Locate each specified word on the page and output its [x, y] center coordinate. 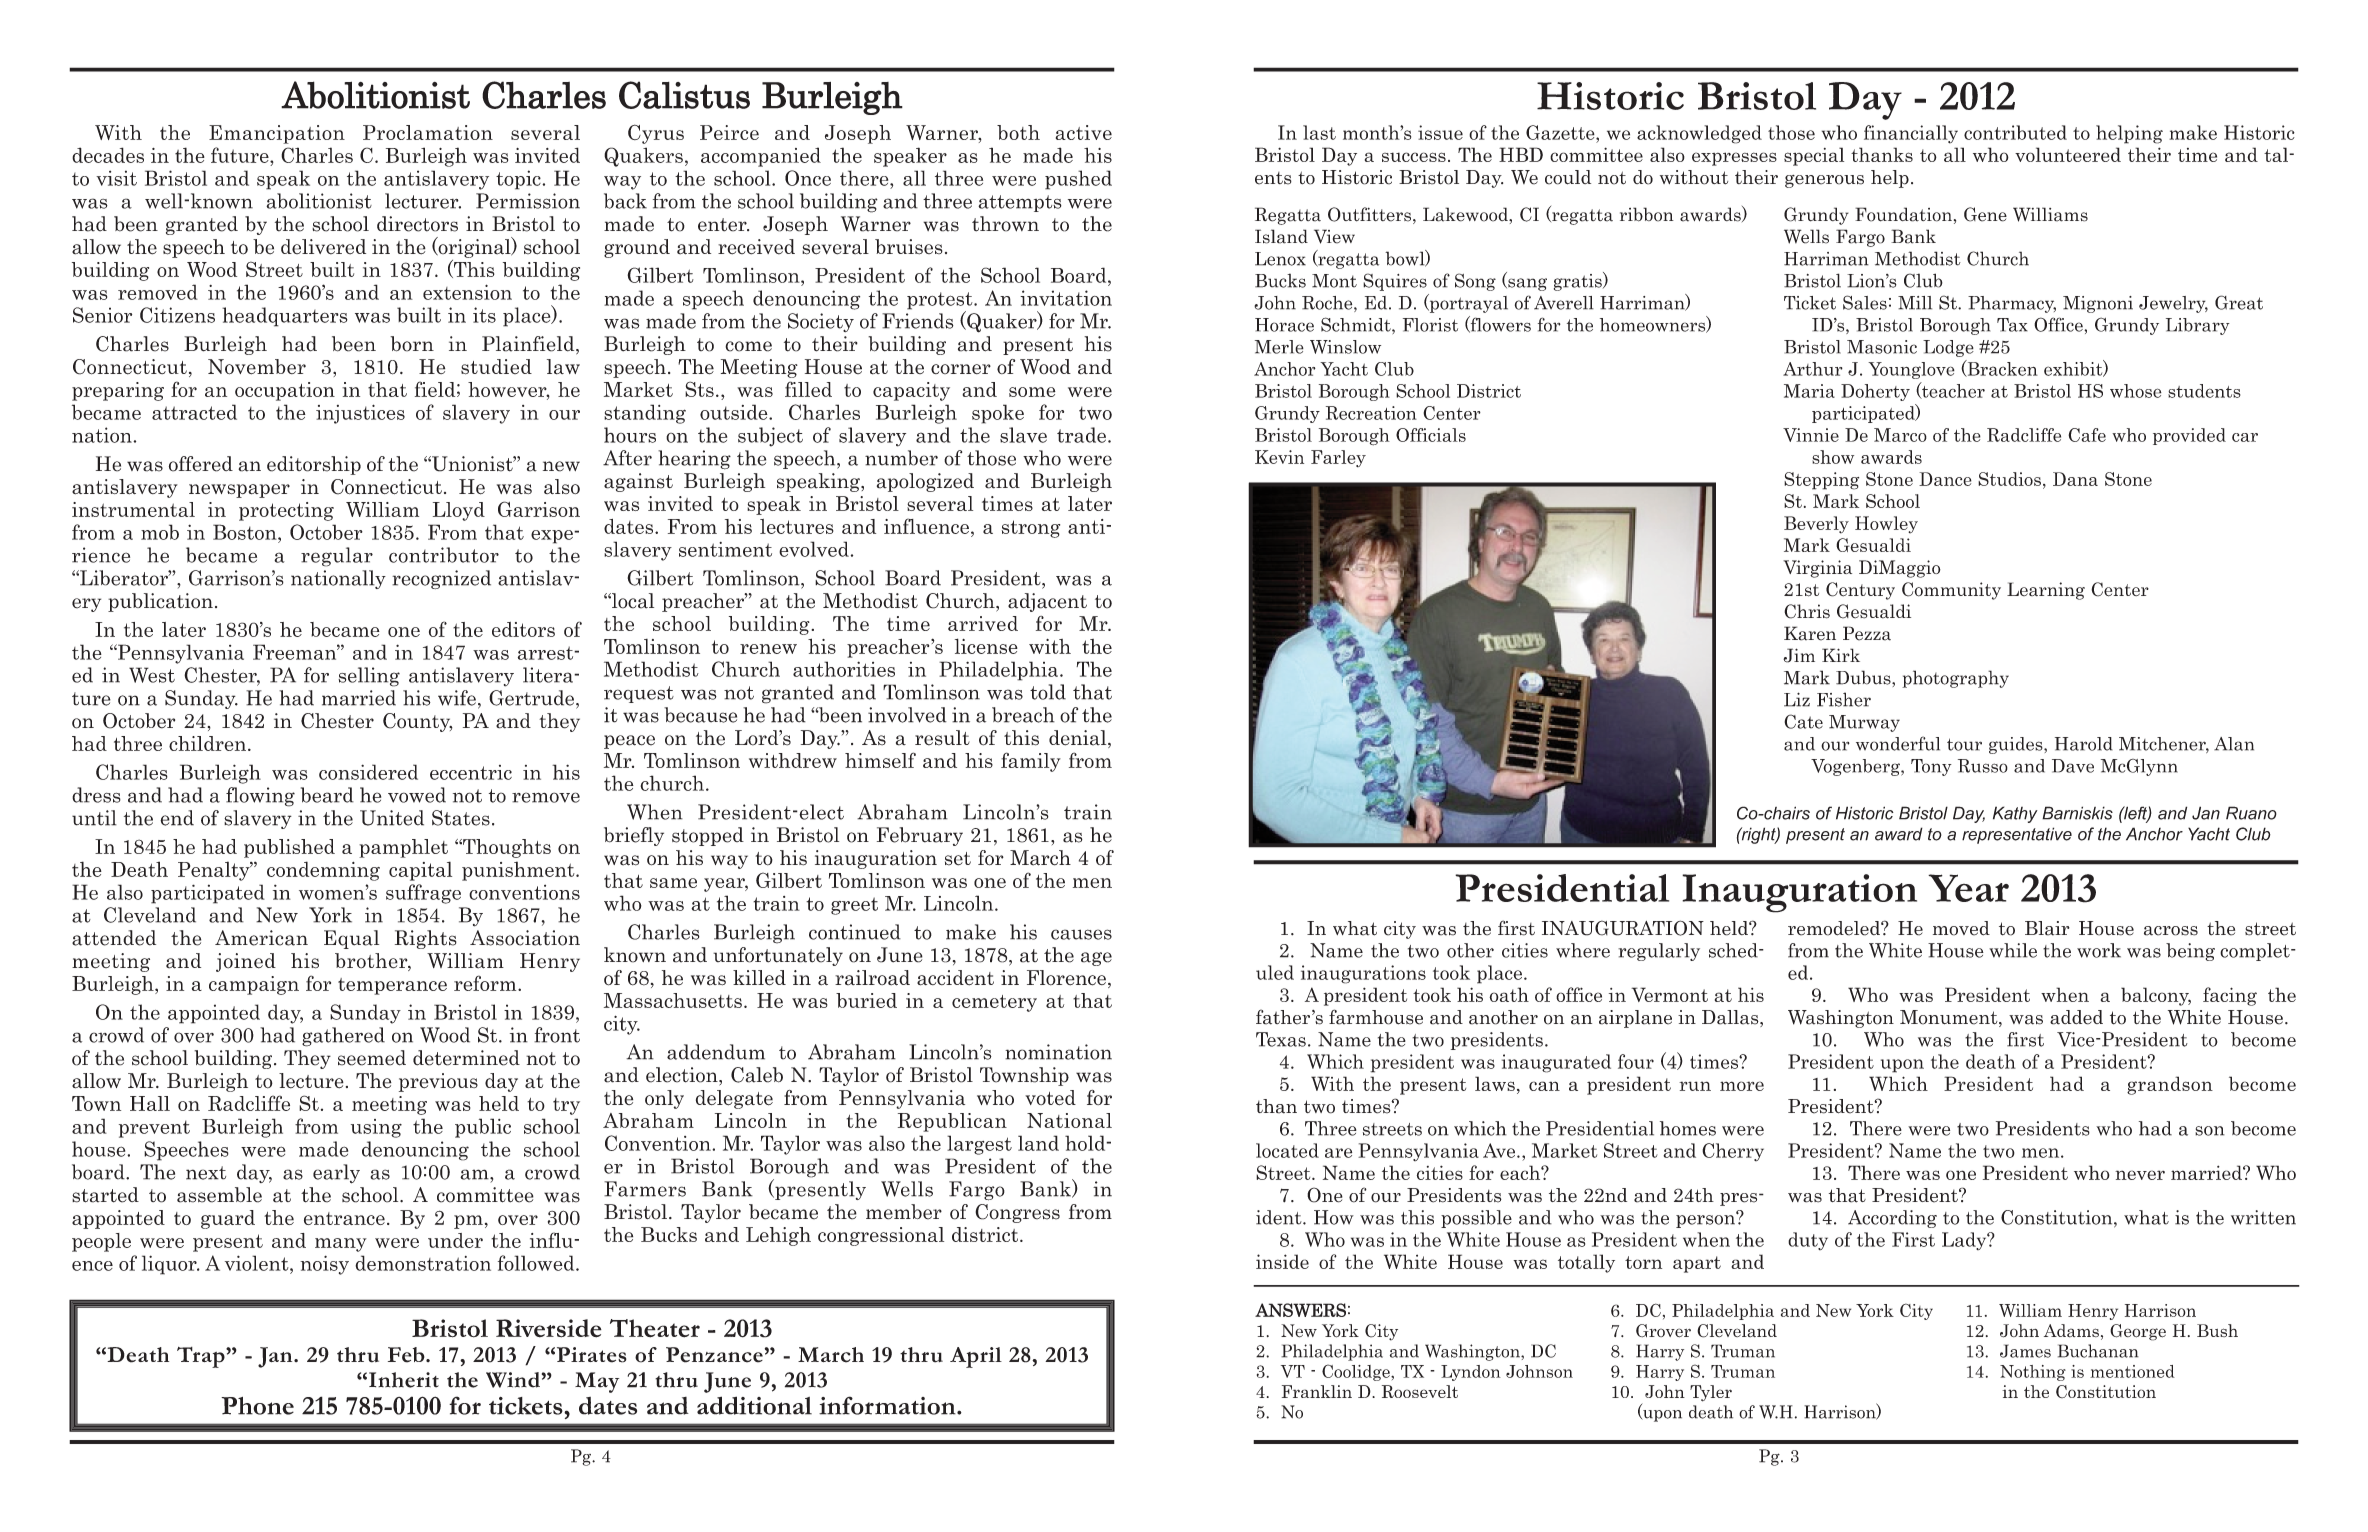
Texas [1281, 1039]
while [2013, 950]
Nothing [2033, 1373]
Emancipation [277, 134]
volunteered [2068, 154]
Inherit [404, 1380]
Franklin [1317, 1391]
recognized [441, 579]
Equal [351, 939]
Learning [2046, 591]
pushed [1078, 180]
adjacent [1047, 602]
